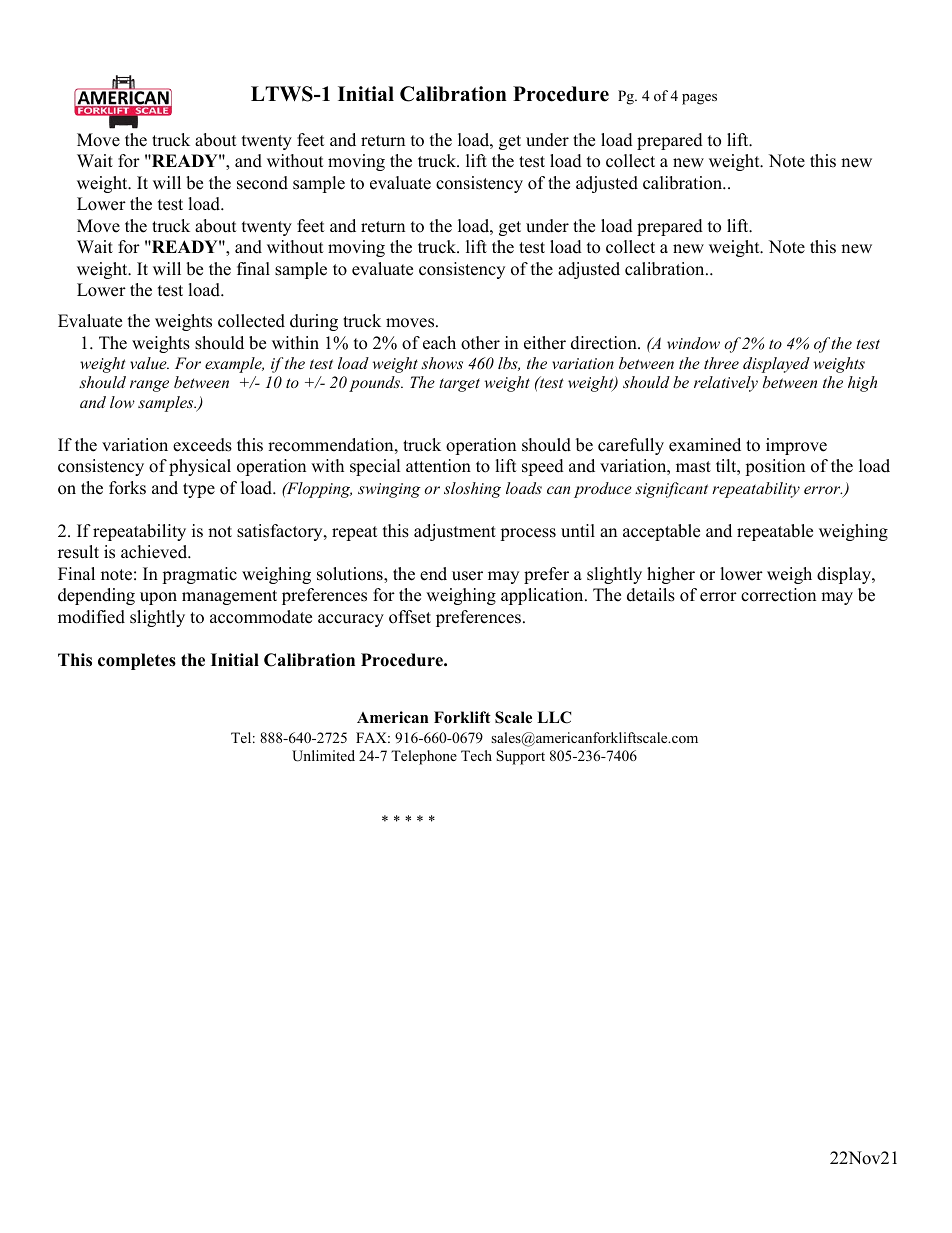 This screenshot has height=1233, width=952. What do you see at coordinates (438, 466) in the screenshot?
I see `attention` at bounding box center [438, 466].
